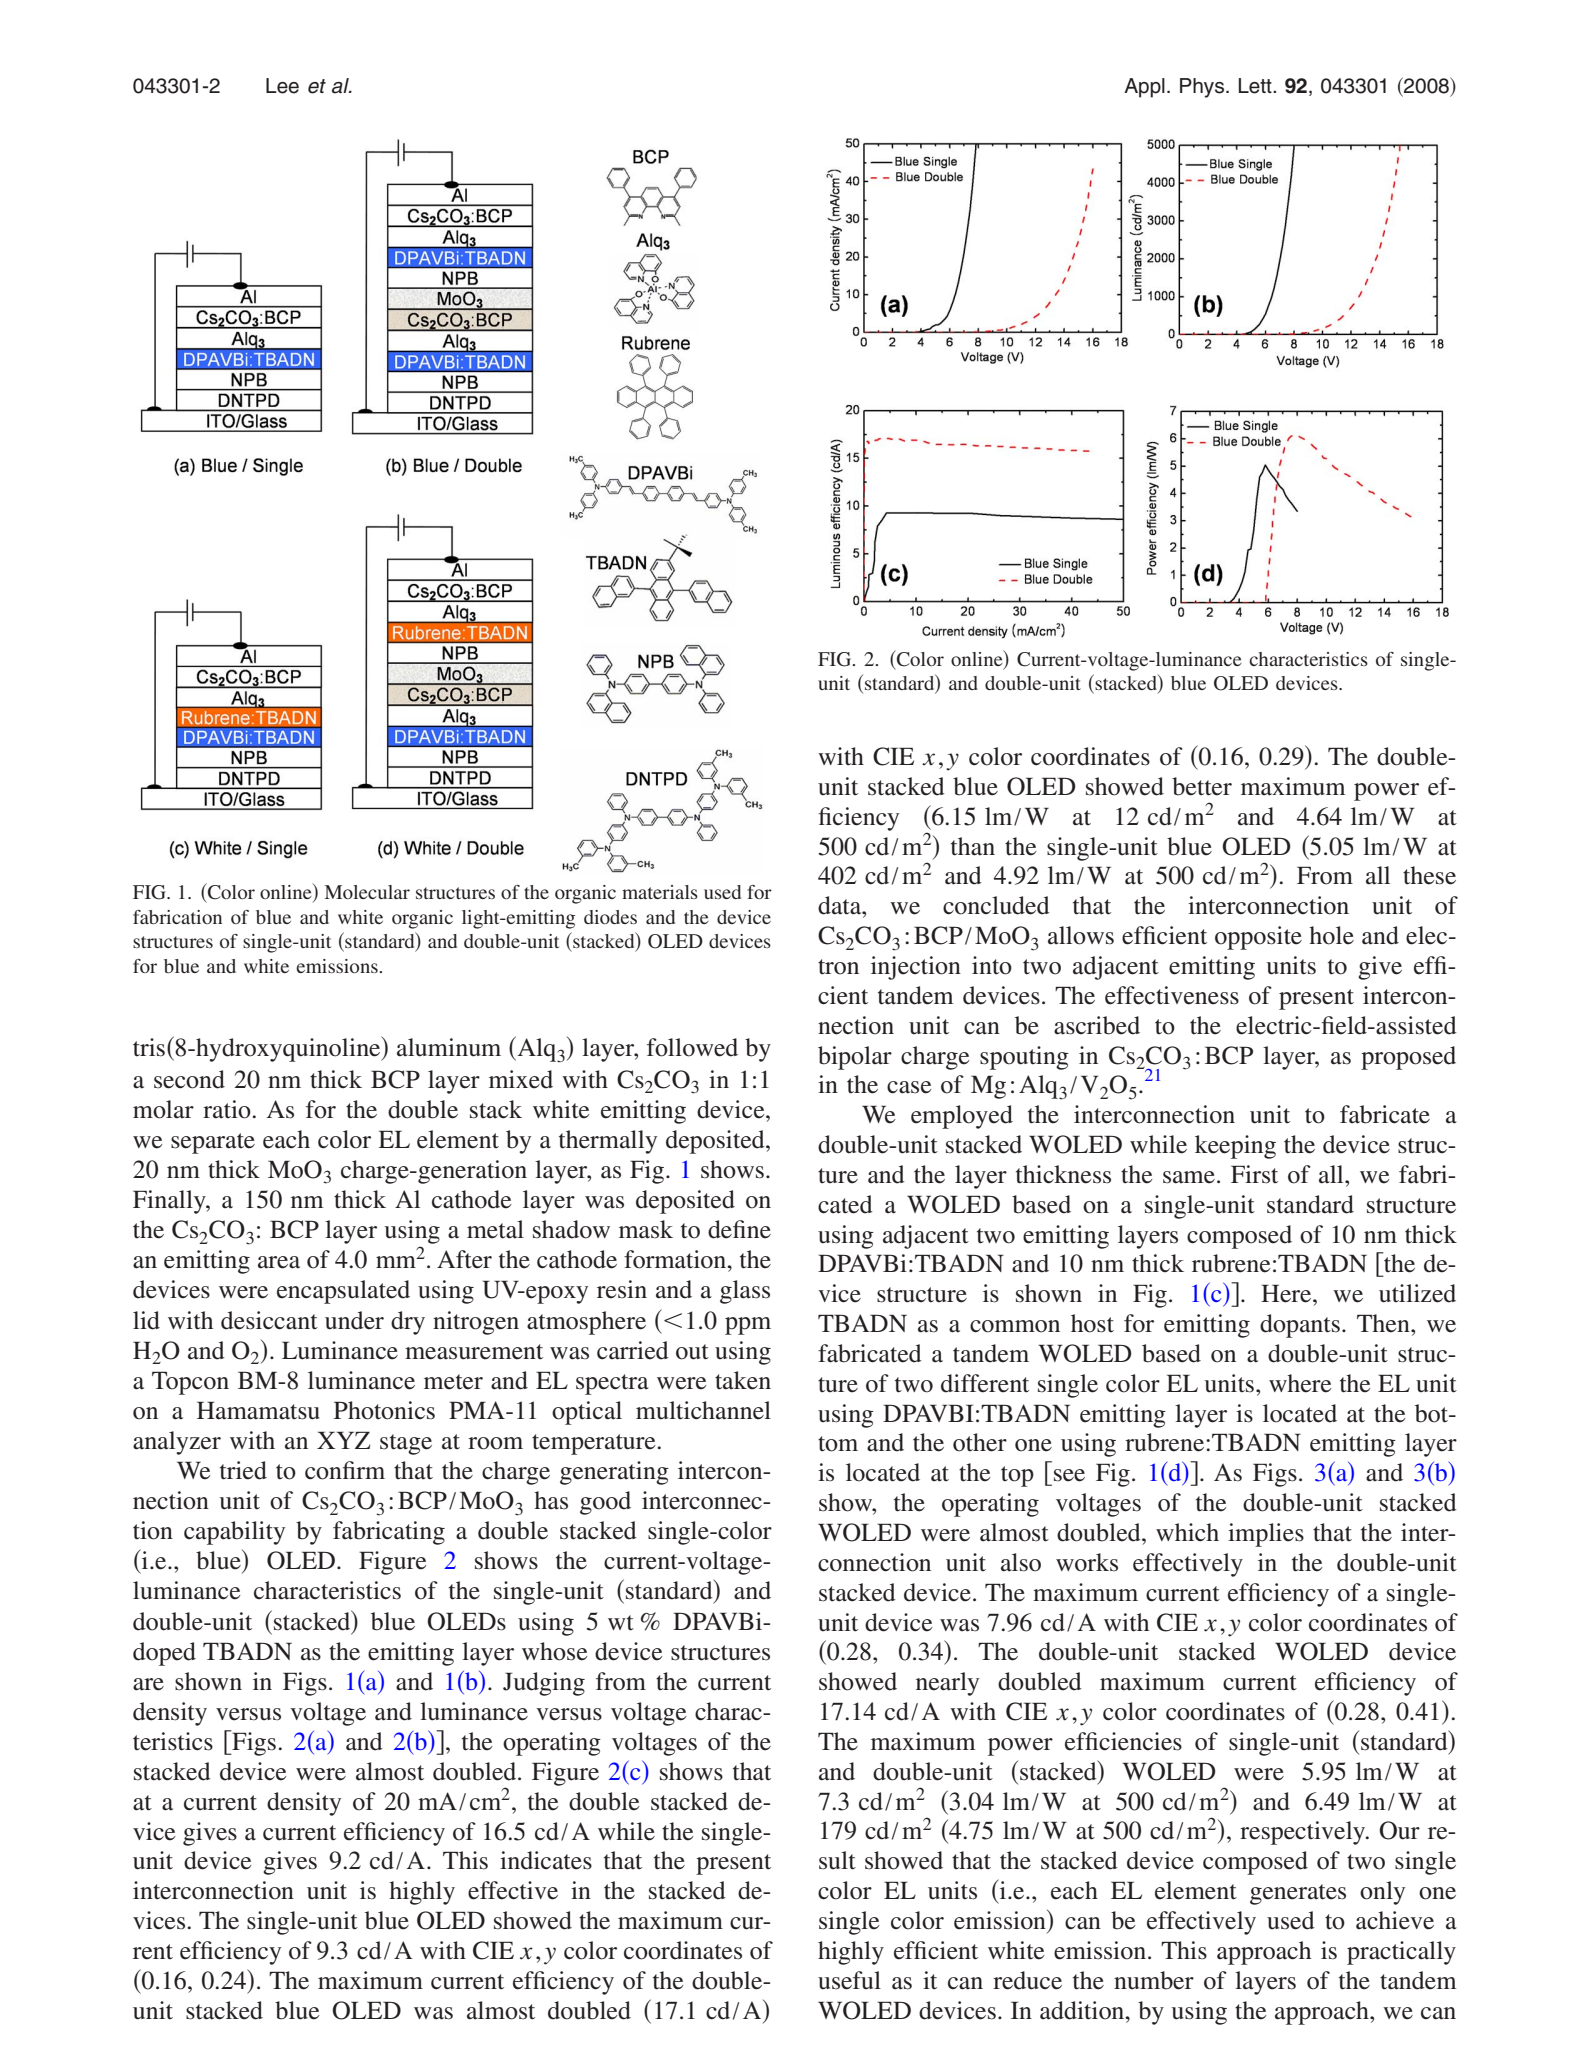  Describe the element at coordinates (1298, 1894) in the document. I see `generates` at that location.
